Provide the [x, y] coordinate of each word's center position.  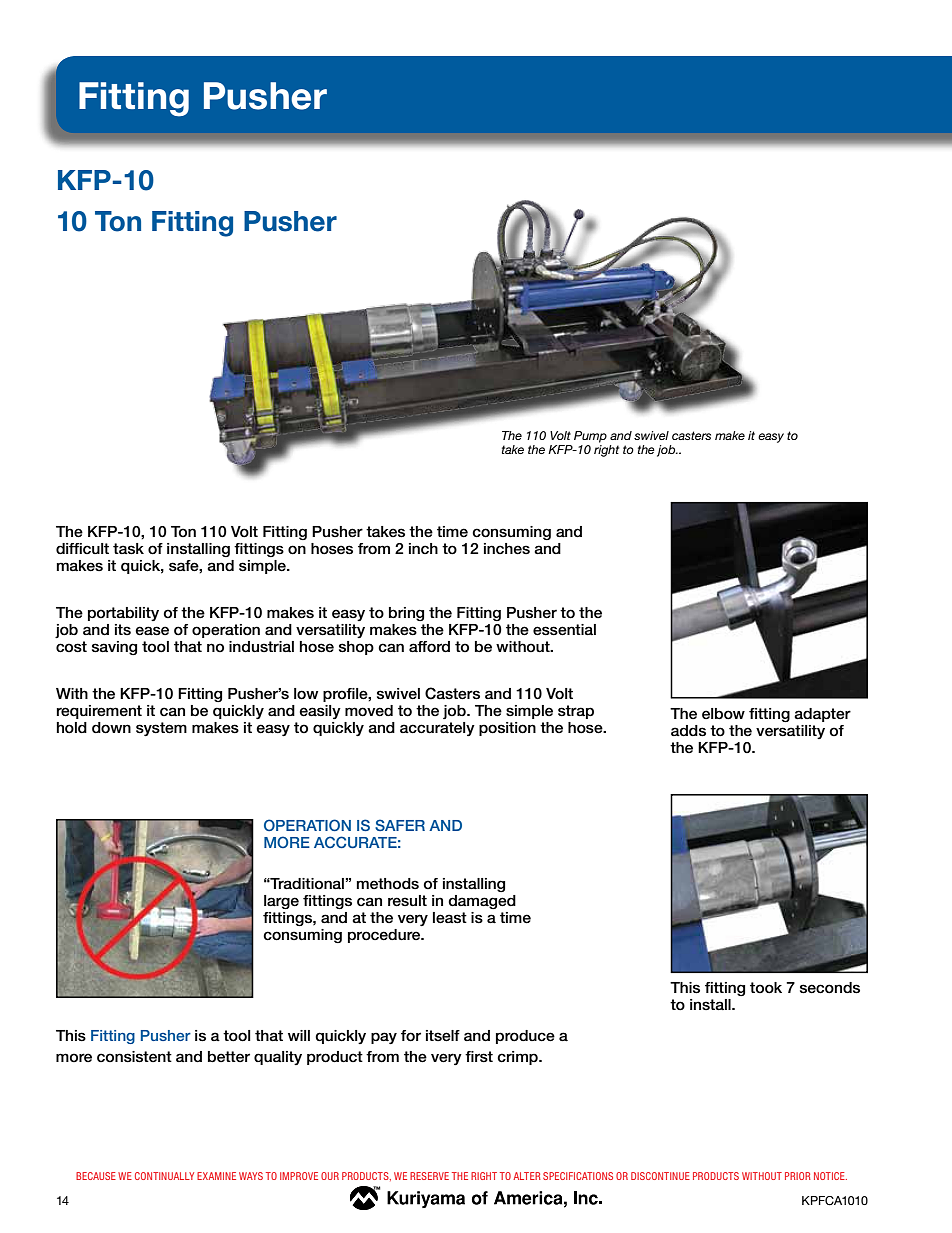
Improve [299, 1176]
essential [564, 630]
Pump [590, 437]
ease [152, 631]
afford [429, 647]
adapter [822, 715]
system [161, 729]
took [766, 988]
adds [688, 731]
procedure [385, 936]
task [128, 549]
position [507, 729]
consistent [134, 1057]
